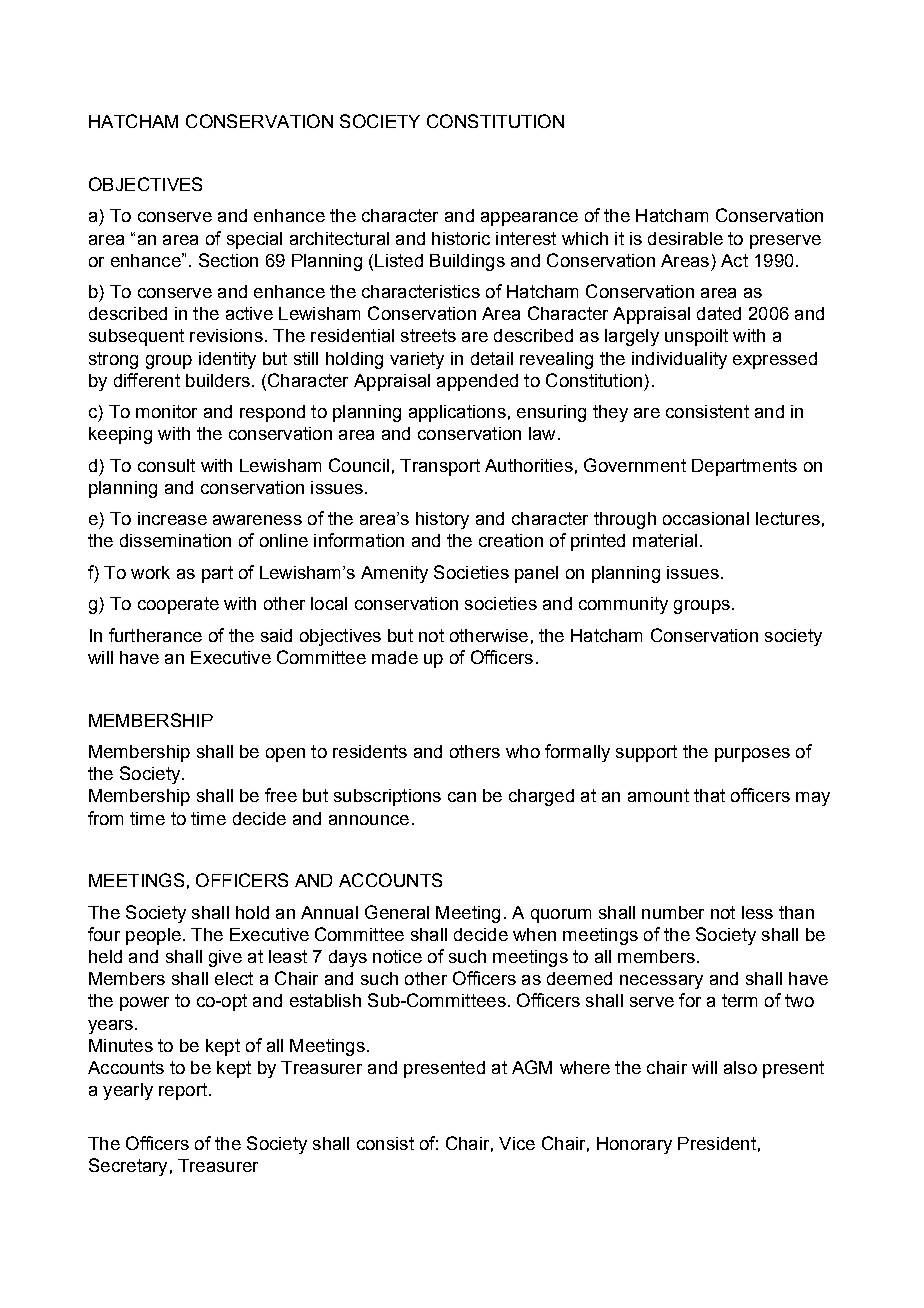  What do you see at coordinates (462, 797) in the page?
I see `can` at bounding box center [462, 797].
